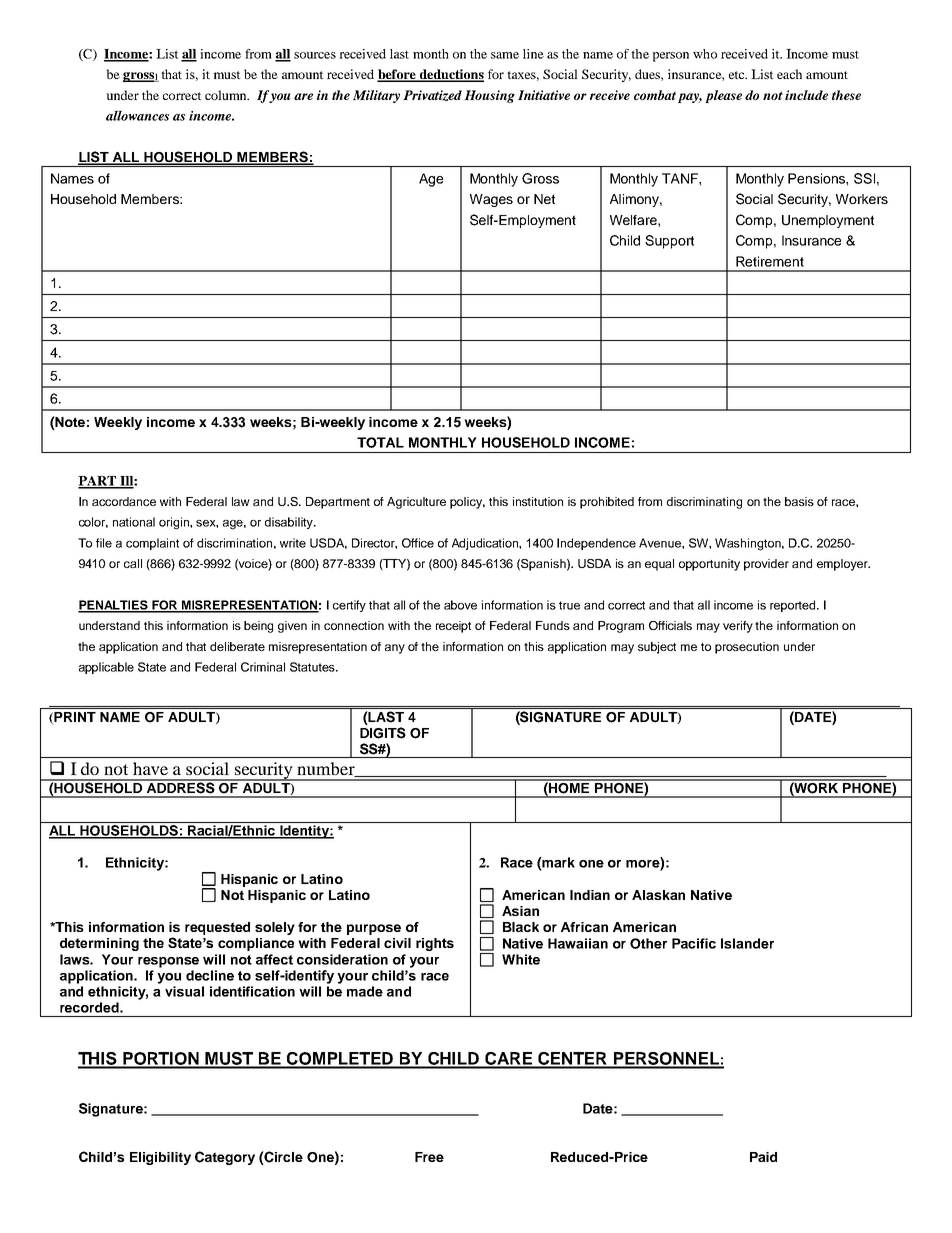  Describe the element at coordinates (429, 1157) in the screenshot. I see `Free` at that location.
